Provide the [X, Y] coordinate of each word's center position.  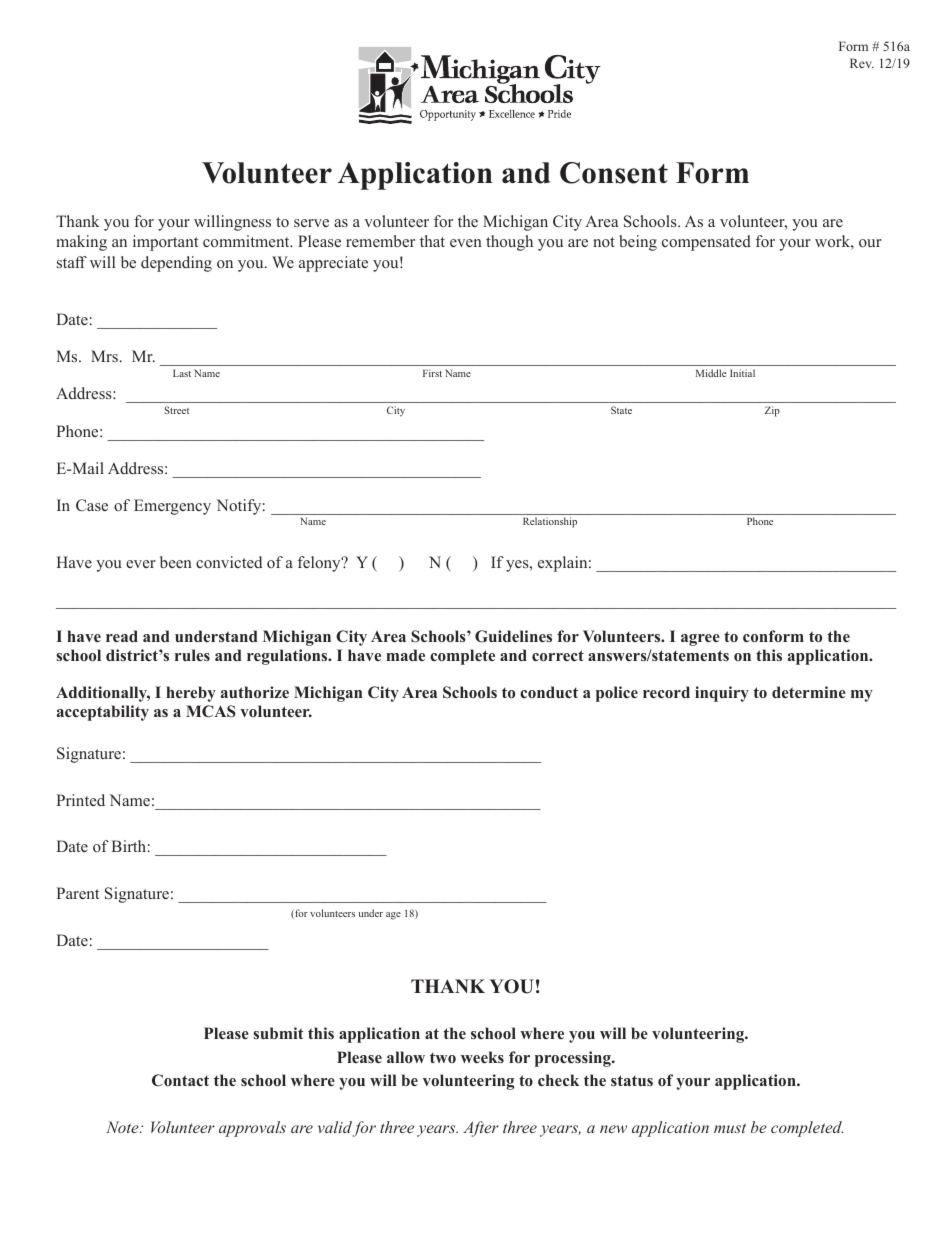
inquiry [722, 694]
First [432, 373]
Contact [180, 1080]
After [481, 1129]
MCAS [211, 711]
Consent [614, 173]
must [730, 1128]
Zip [772, 411]
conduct [549, 692]
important [165, 243]
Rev [862, 63]
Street [176, 410]
